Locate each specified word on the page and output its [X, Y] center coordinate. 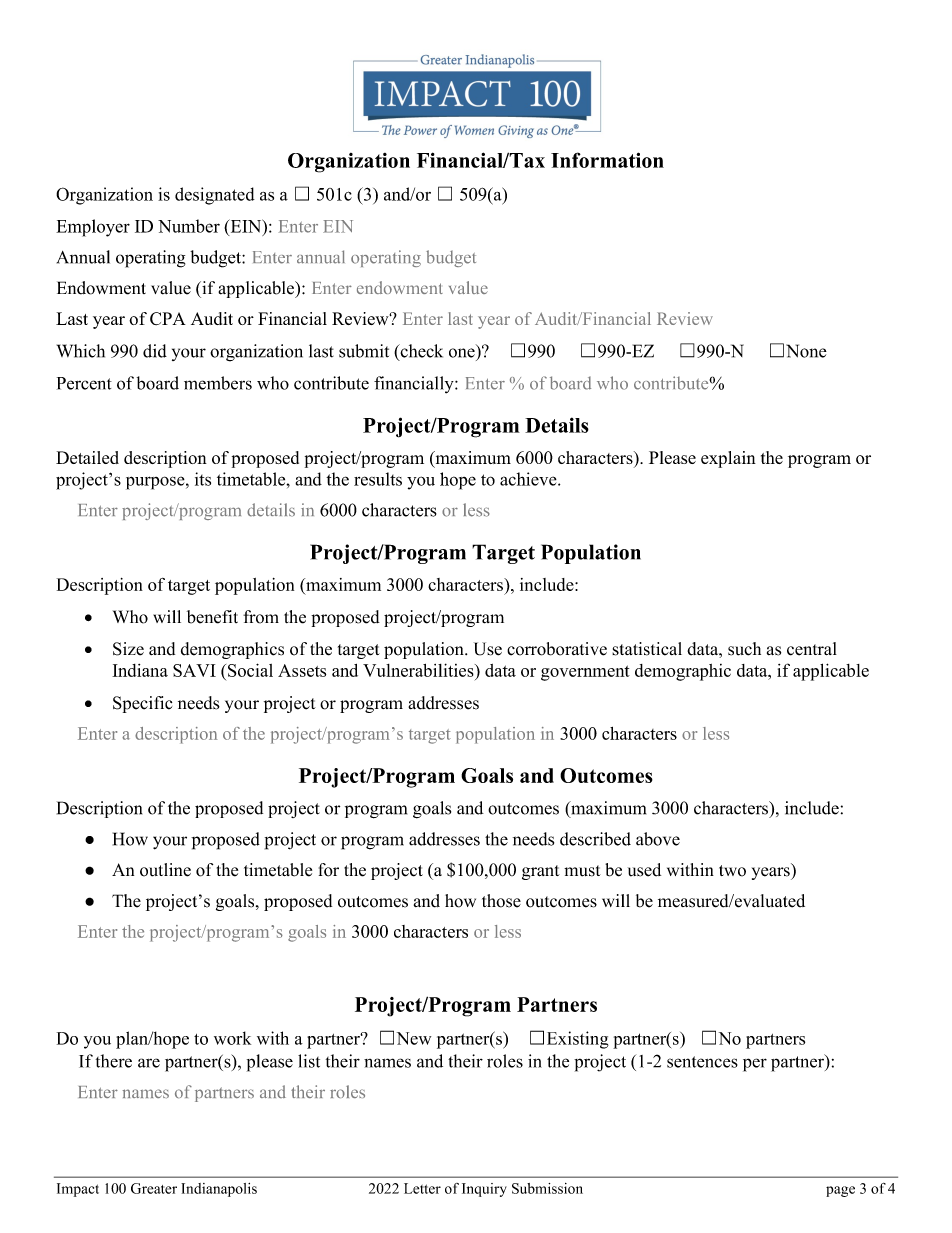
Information [607, 160]
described [595, 839]
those [501, 901]
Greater [154, 1188]
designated [215, 196]
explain [728, 459]
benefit [212, 617]
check [420, 352]
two [732, 871]
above [658, 839]
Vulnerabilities [419, 670]
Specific [142, 704]
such [744, 649]
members [218, 383]
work [232, 1038]
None [806, 351]
